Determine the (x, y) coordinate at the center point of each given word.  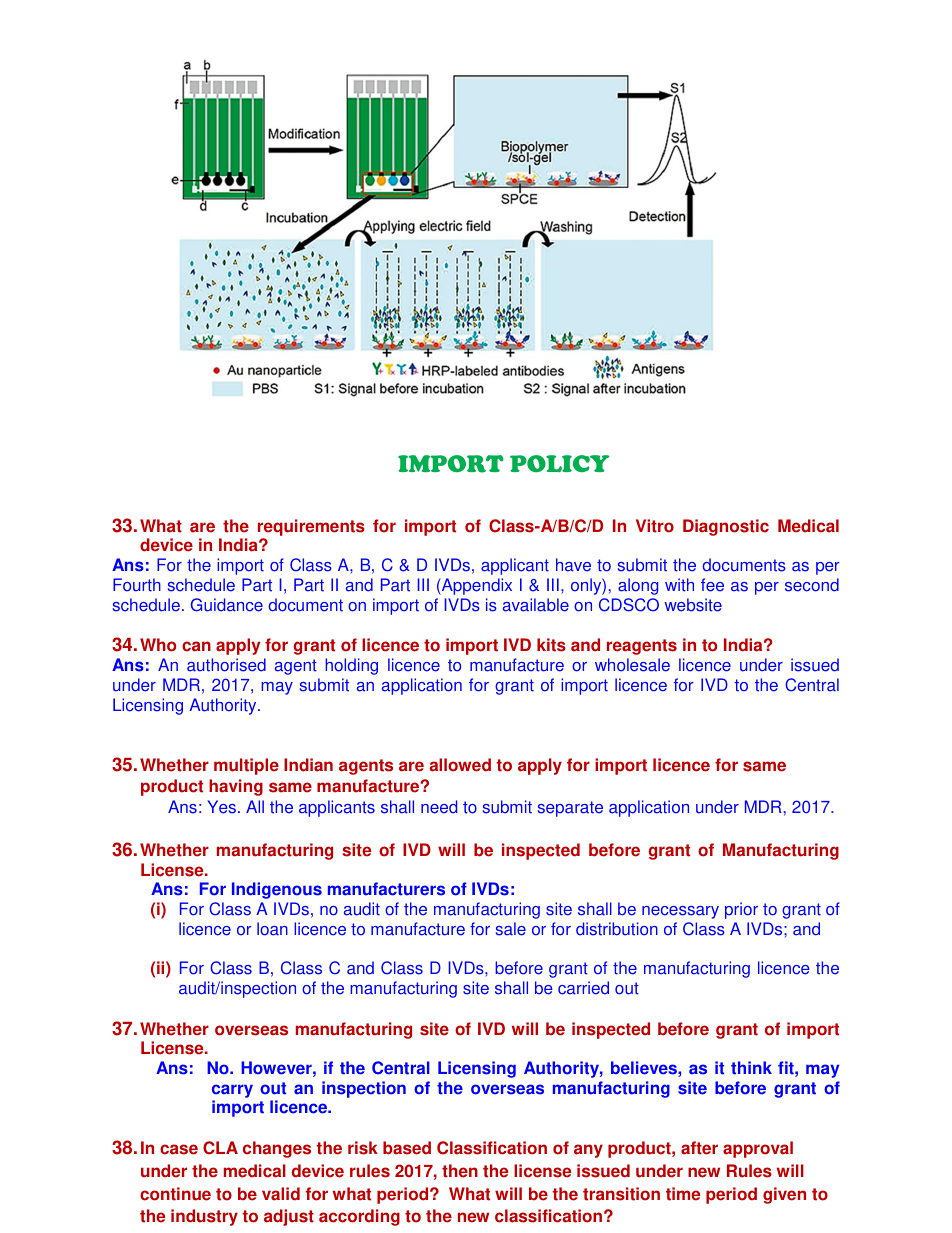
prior (741, 910)
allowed (460, 765)
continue (175, 1194)
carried (583, 988)
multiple (246, 766)
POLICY (560, 464)
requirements (311, 529)
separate (570, 809)
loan (272, 929)
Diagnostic (726, 527)
